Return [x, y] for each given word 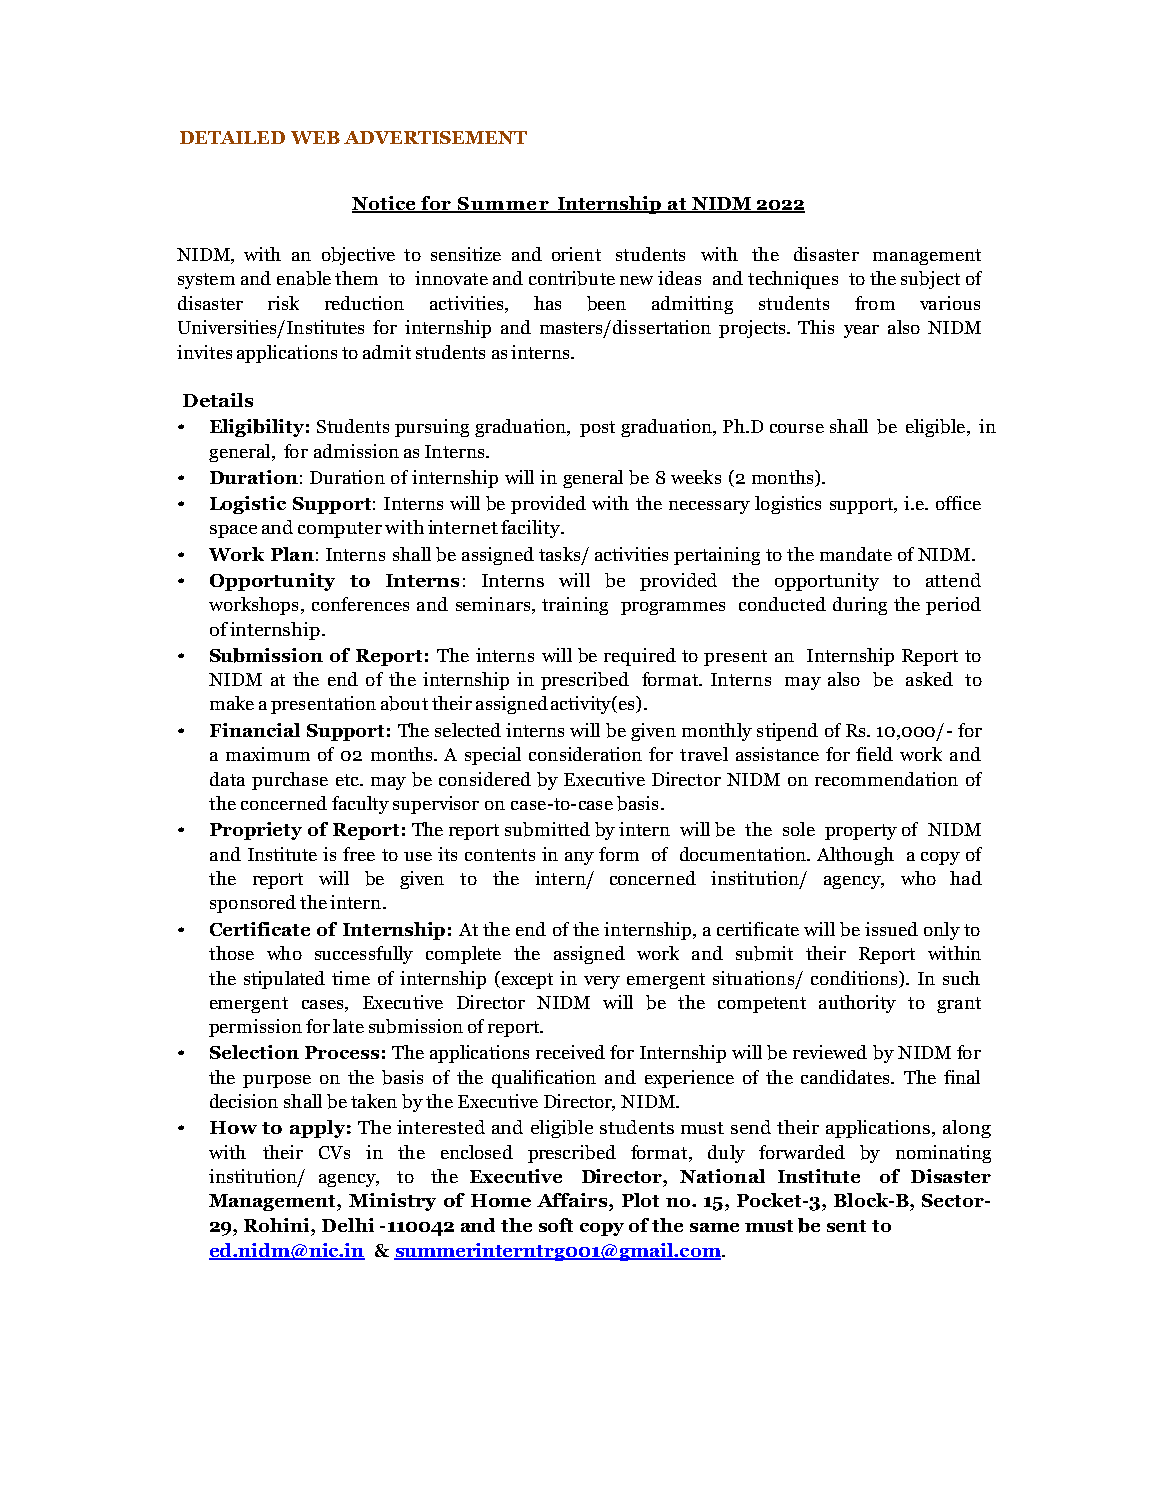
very [602, 982]
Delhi [348, 1225]
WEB [315, 137]
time [351, 978]
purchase [290, 781]
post [597, 429]
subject [930, 280]
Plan [292, 554]
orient [576, 254]
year [861, 331]
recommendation [886, 779]
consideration [585, 754]
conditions [855, 978]
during [860, 606]
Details [218, 400]
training [575, 606]
